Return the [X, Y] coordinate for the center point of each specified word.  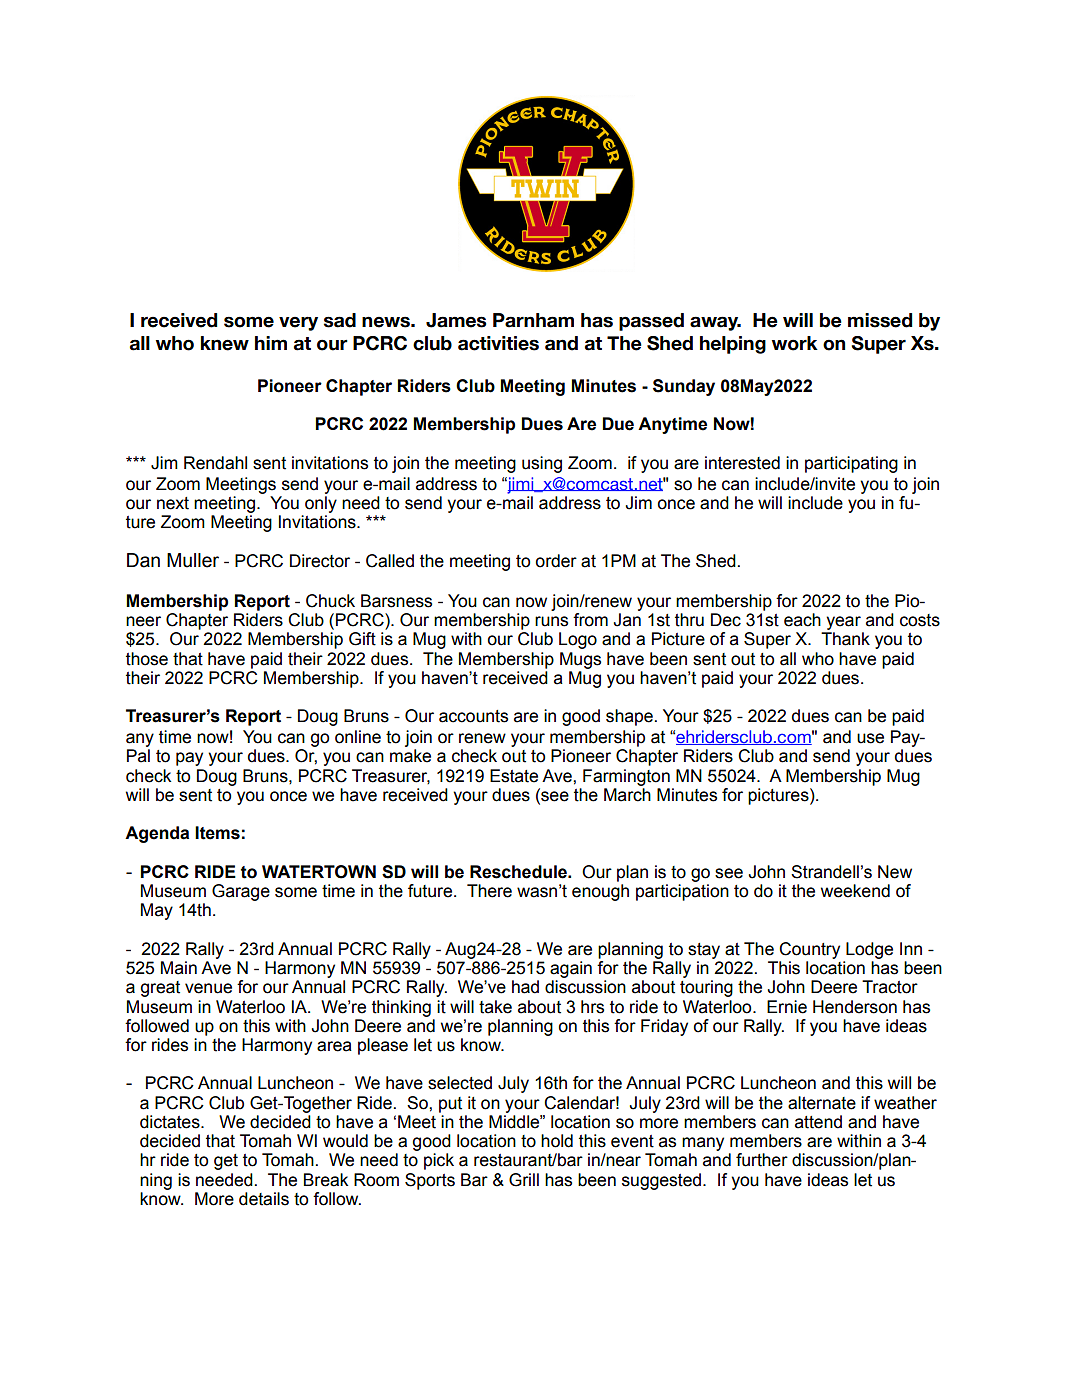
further [762, 1160]
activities [498, 343]
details [264, 1199]
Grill [524, 1180]
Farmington [626, 777]
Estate [514, 776]
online [358, 737]
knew [225, 343]
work [795, 343]
